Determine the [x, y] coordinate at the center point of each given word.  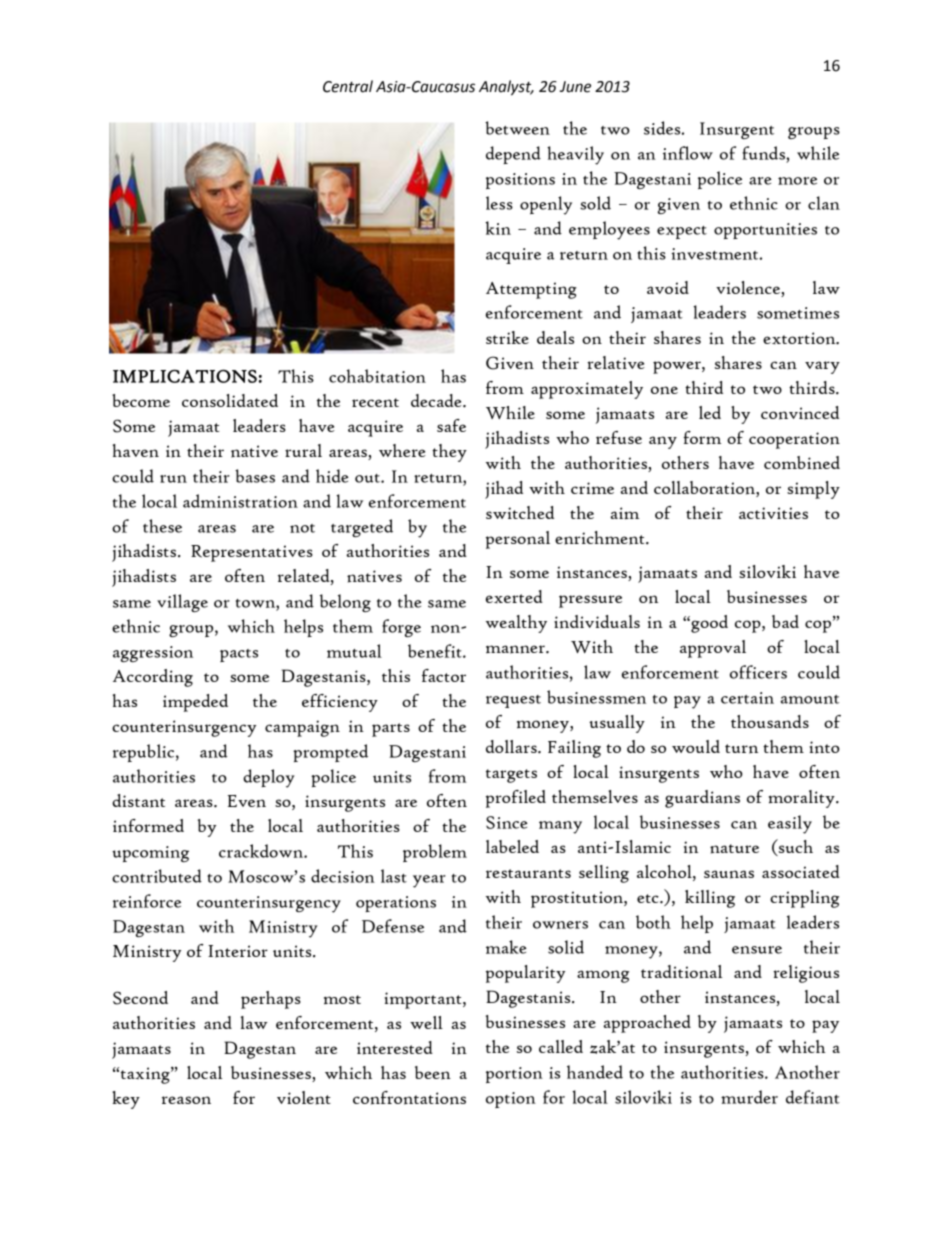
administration [240, 501]
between [517, 128]
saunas [729, 874]
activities [773, 513]
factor [444, 675]
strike [507, 337]
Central [348, 86]
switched [520, 512]
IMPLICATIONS [185, 376]
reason [186, 1100]
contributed [157, 876]
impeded [195, 703]
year [429, 881]
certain [747, 698]
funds [764, 153]
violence [749, 289]
